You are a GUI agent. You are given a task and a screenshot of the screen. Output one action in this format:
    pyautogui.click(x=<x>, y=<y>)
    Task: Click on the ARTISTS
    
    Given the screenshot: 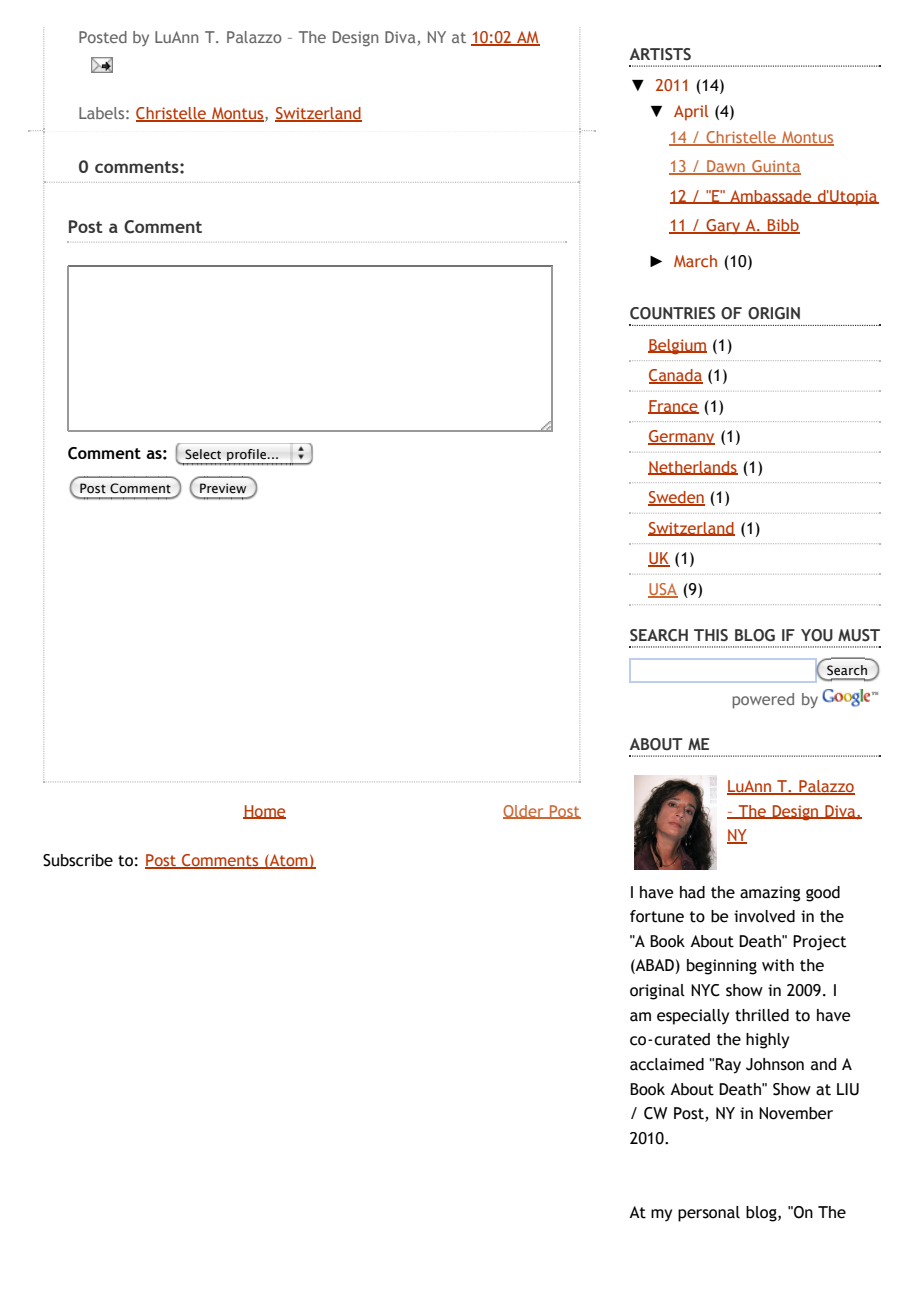 What is the action you would take?
    pyautogui.click(x=660, y=54)
